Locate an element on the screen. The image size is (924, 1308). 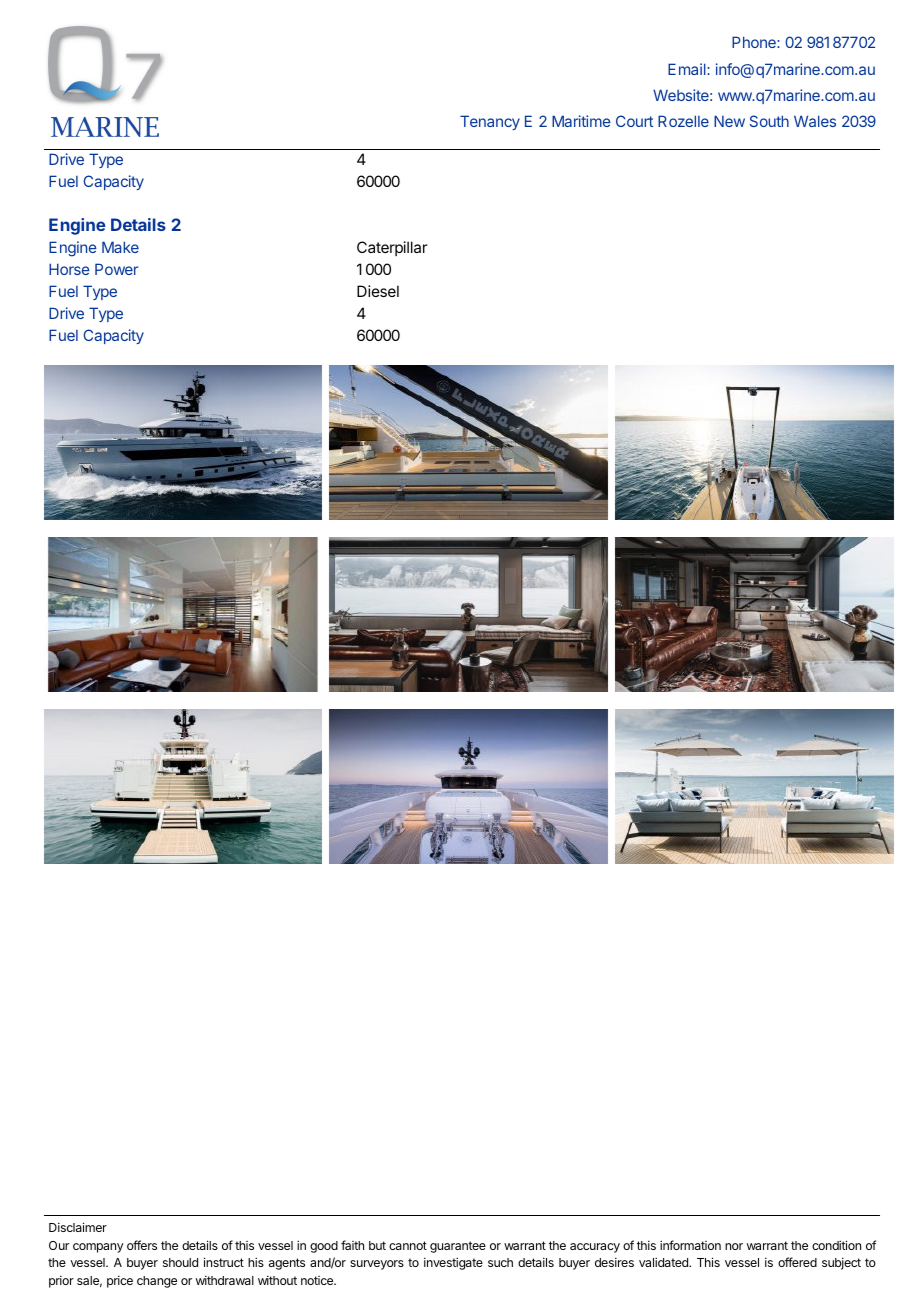
offers is located at coordinates (142, 1245).
